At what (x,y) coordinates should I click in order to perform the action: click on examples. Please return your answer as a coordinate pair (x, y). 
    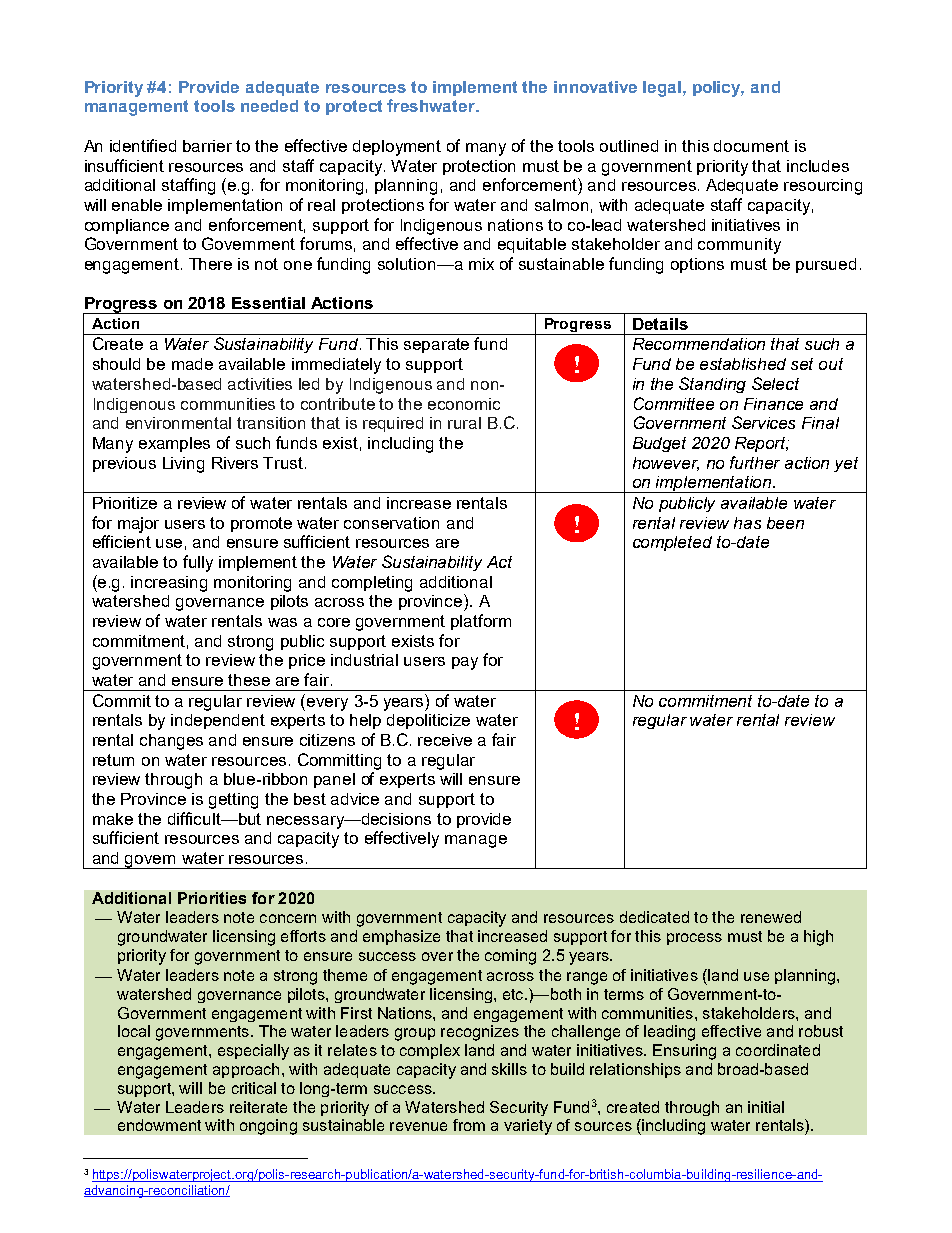
    Looking at the image, I should click on (174, 444).
